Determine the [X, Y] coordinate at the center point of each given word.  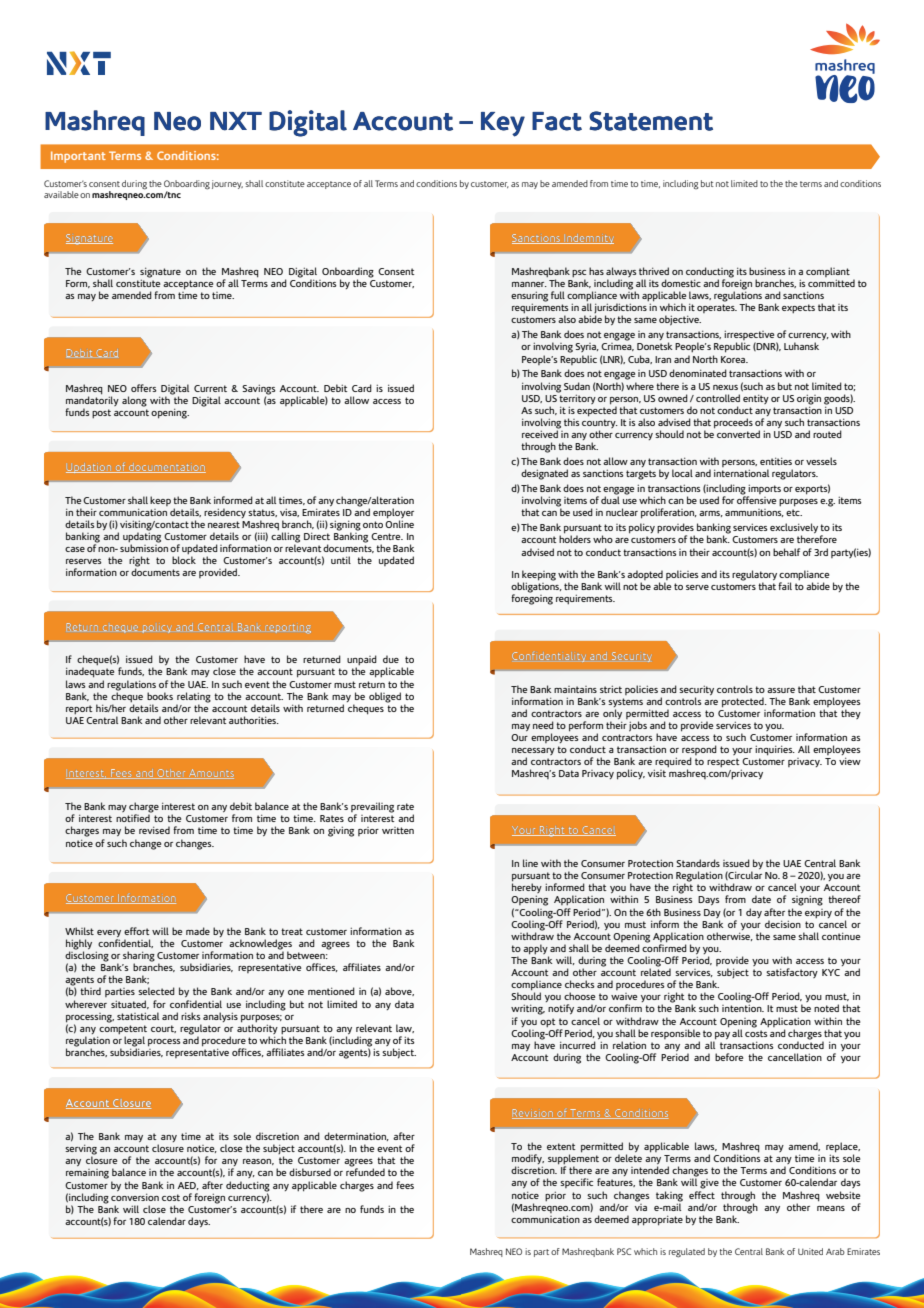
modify [528, 1160]
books [160, 696]
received [541, 433]
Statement [651, 121]
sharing [139, 957]
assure [781, 690]
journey [227, 184]
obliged [385, 697]
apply [536, 950]
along [134, 401]
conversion [135, 1197]
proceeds [733, 423]
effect [702, 1195]
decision [783, 924]
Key [503, 124]
